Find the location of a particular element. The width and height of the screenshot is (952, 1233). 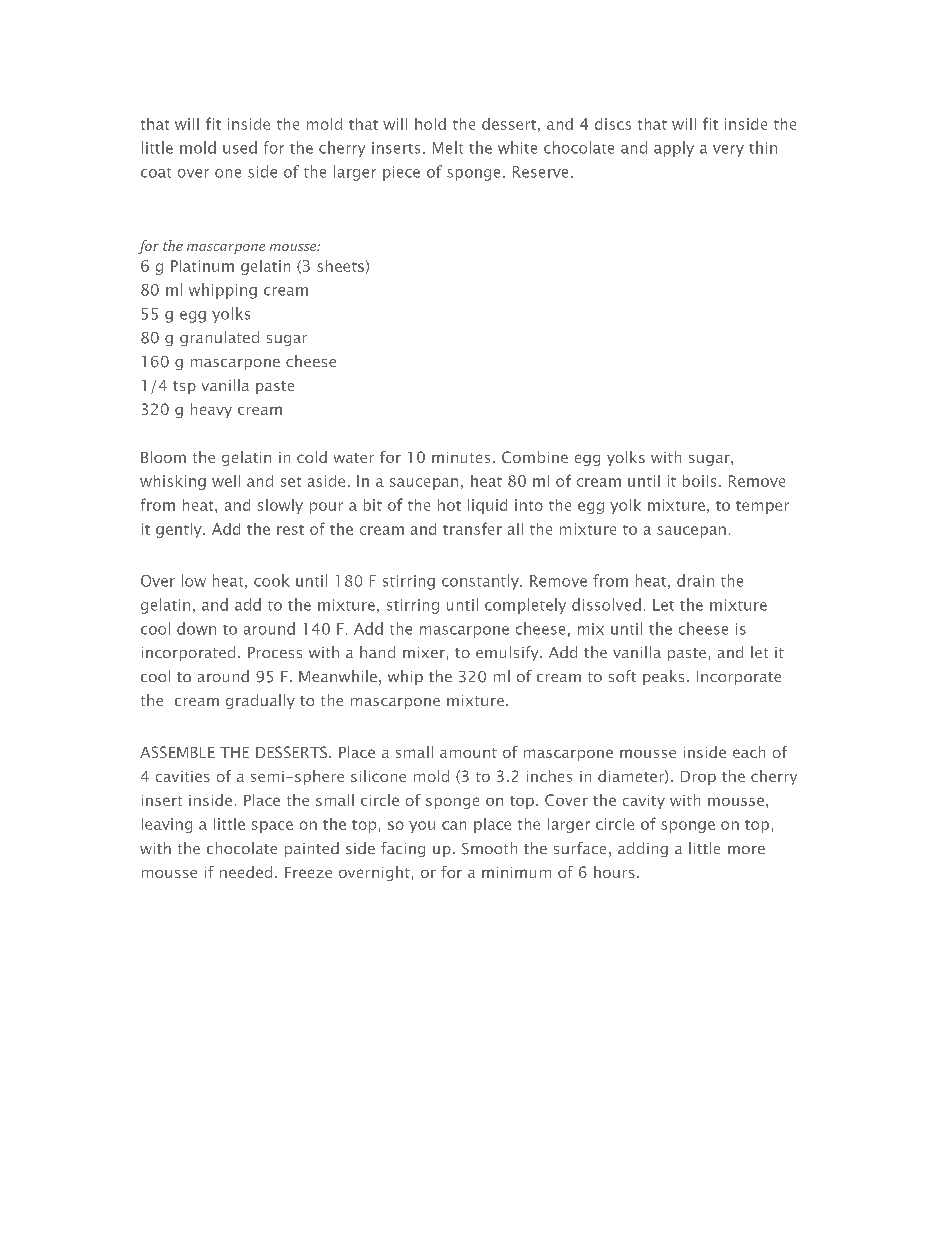

sheets is located at coordinates (340, 266).
